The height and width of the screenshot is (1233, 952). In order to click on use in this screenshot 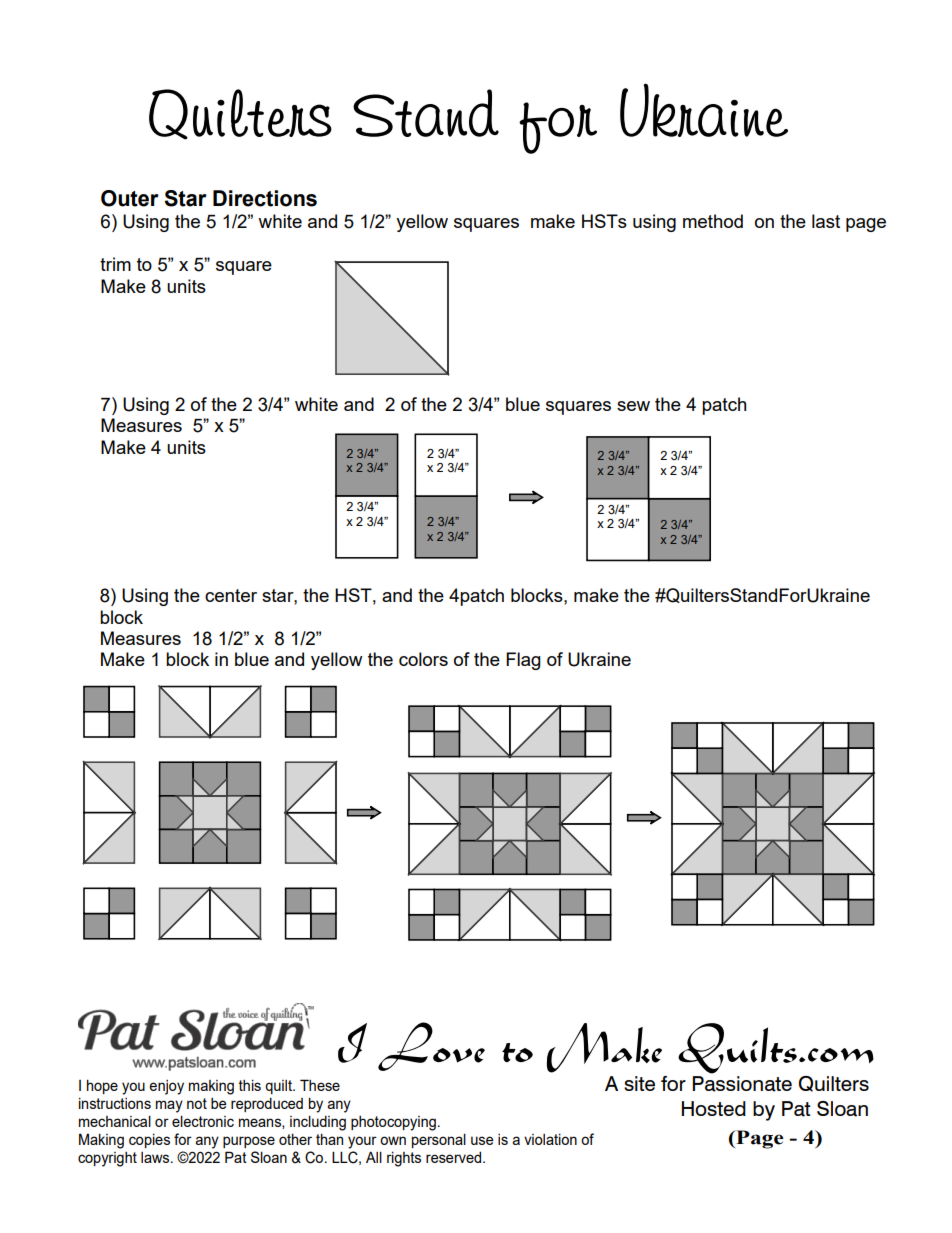, I will do `click(482, 1140)`.
